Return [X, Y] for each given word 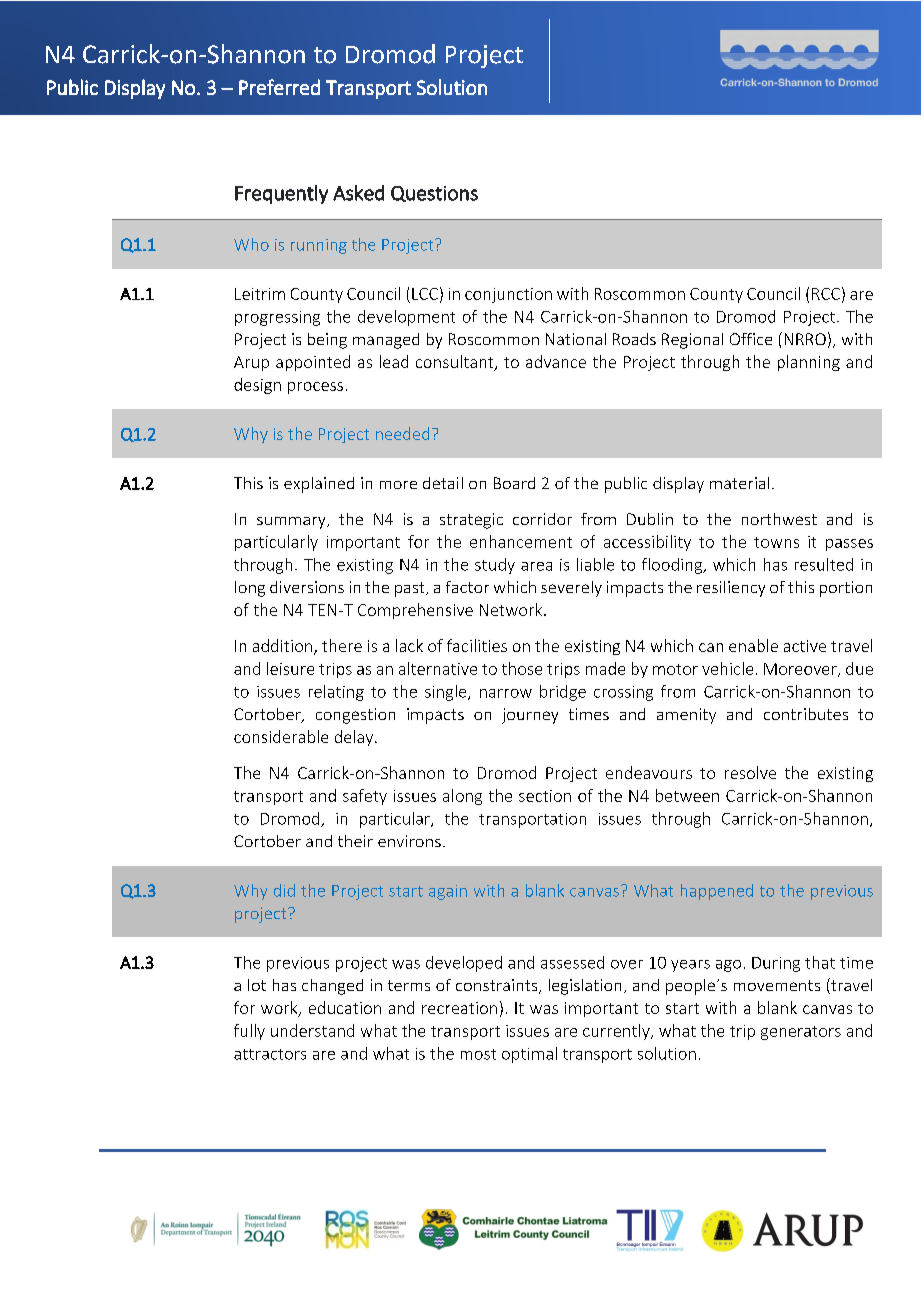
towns [776, 542]
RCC [826, 294]
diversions [307, 587]
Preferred [279, 87]
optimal [529, 1055]
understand [312, 1030]
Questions [434, 194]
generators [801, 1033]
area [536, 566]
